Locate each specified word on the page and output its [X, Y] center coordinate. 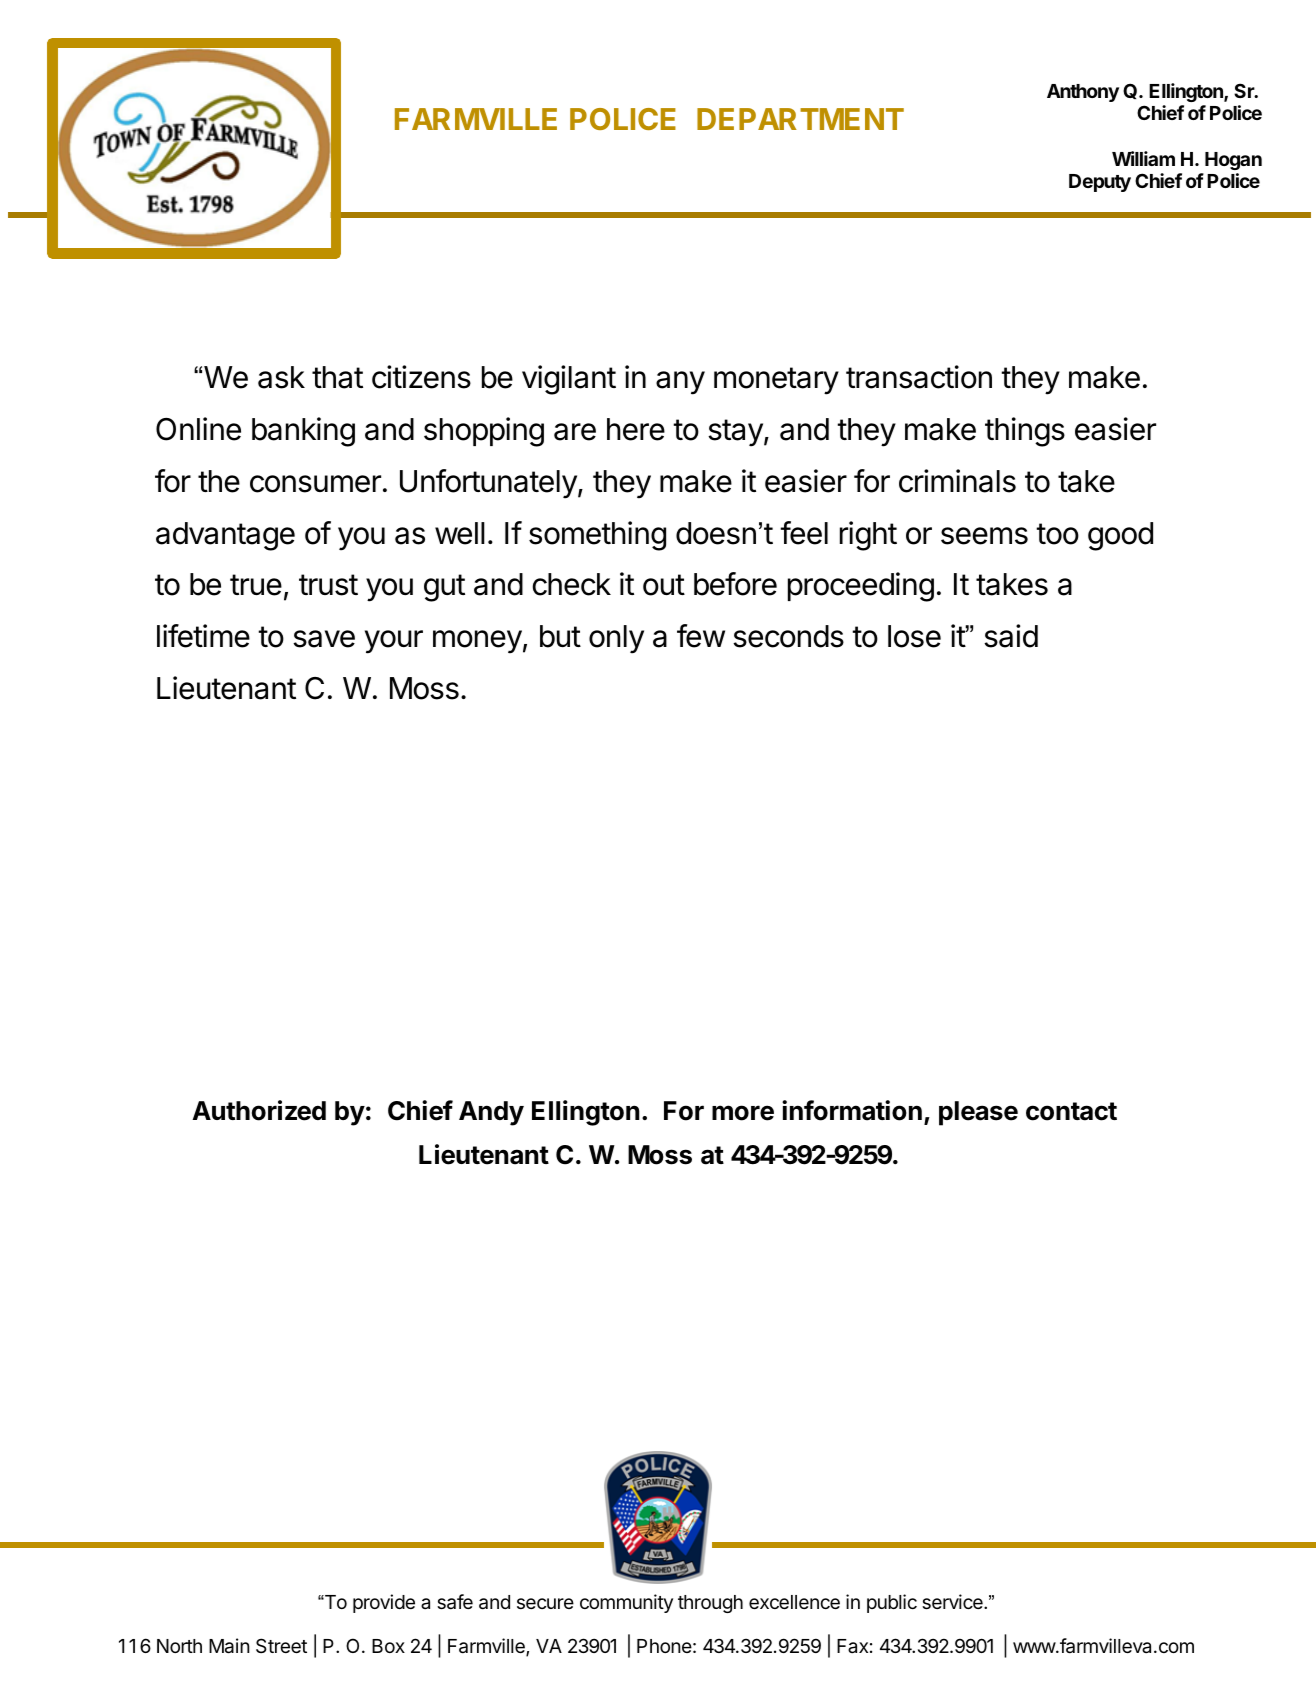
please [978, 1113]
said [1011, 636]
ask [281, 377]
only [616, 639]
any [680, 383]
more [743, 1113]
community [626, 1603]
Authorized [259, 1110]
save [324, 639]
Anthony [1083, 93]
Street [281, 1645]
